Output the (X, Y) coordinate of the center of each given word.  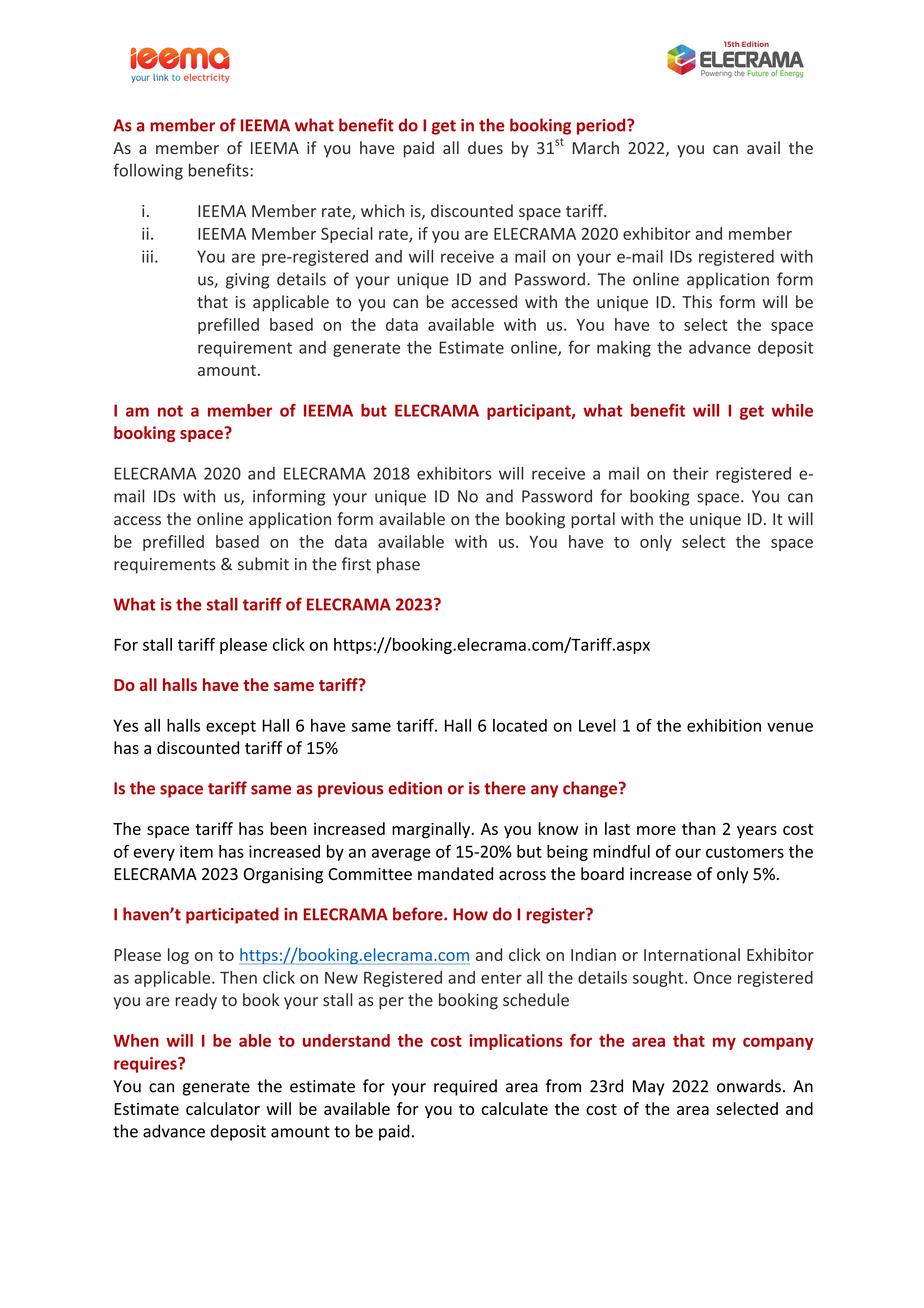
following (148, 171)
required (465, 1087)
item (196, 851)
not (170, 411)
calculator (223, 1108)
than (698, 828)
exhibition (724, 725)
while (792, 410)
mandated (455, 873)
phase (398, 565)
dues (485, 147)
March (596, 147)
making (624, 349)
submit (263, 564)
